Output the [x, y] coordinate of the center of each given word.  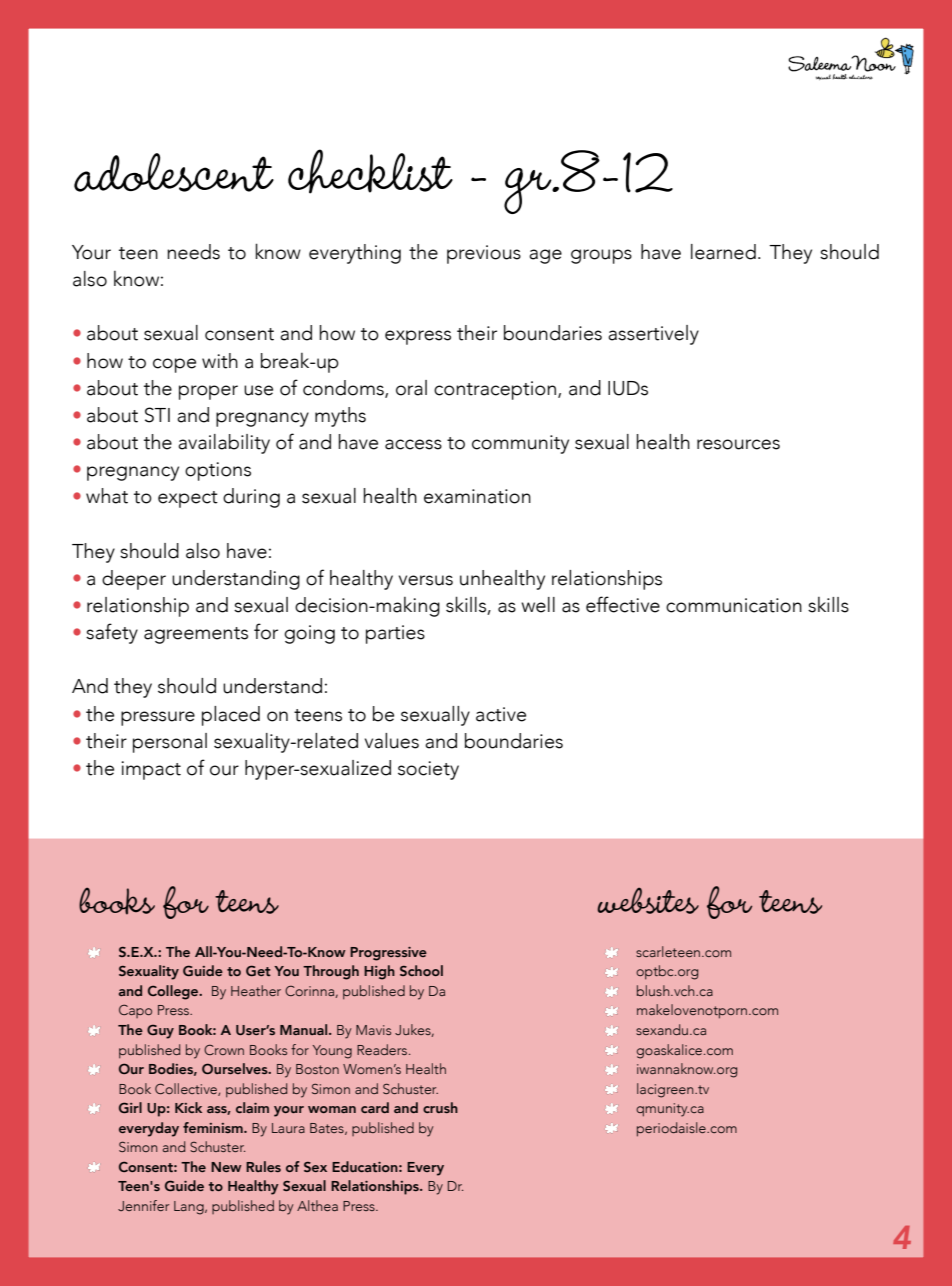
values [392, 741]
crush [440, 1107]
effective [623, 604]
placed [231, 716]
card [375, 1107]
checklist [370, 171]
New [226, 1167]
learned [723, 252]
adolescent [174, 172]
